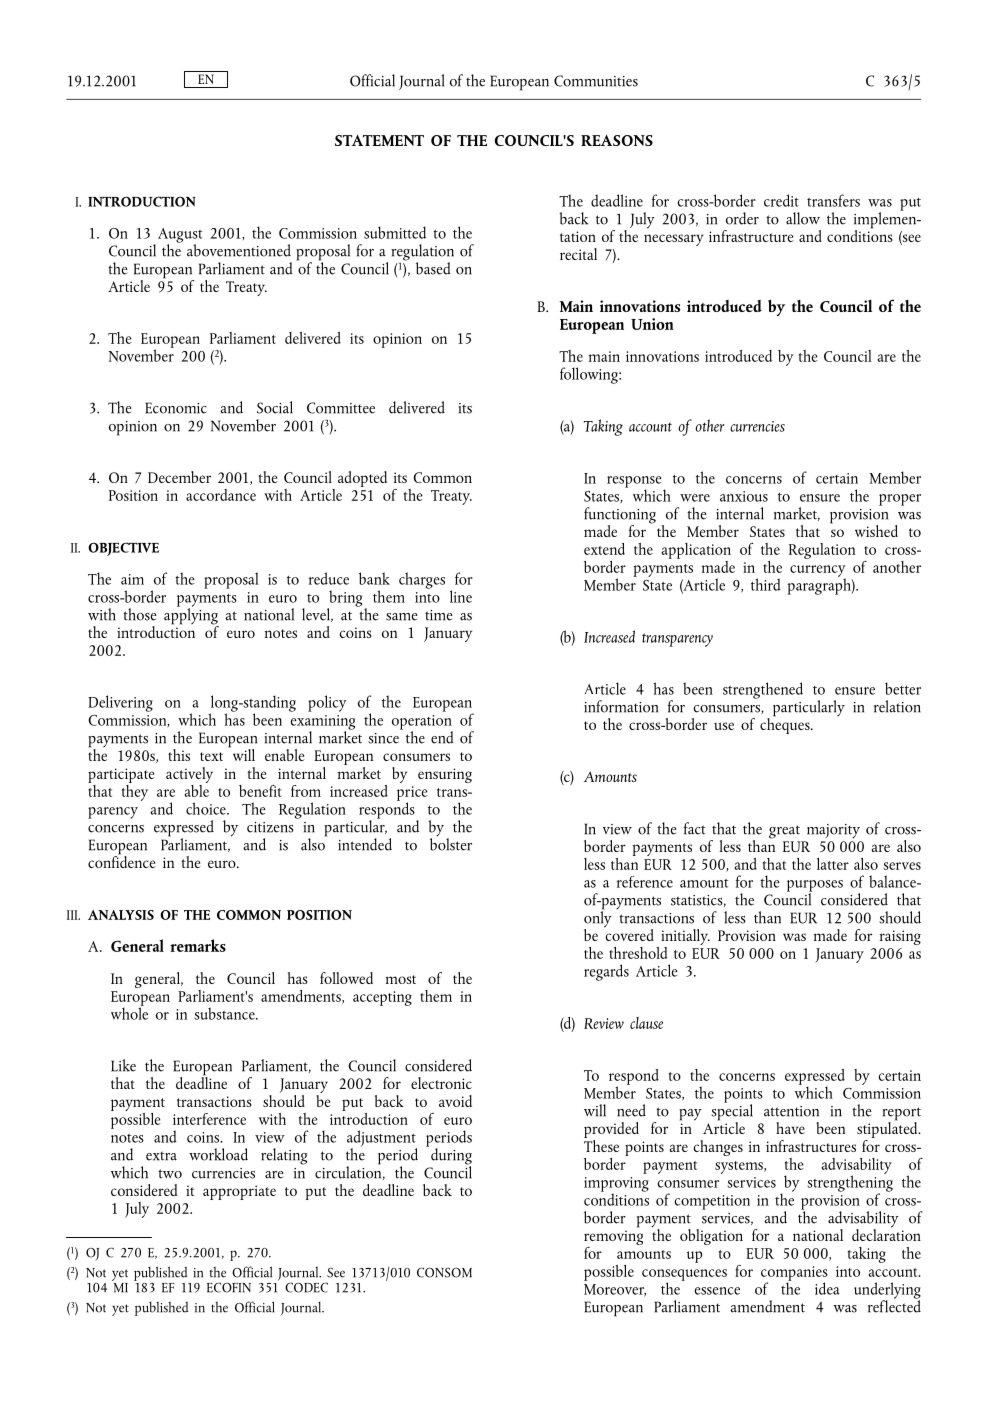  I want to click on Delivering, so click(120, 703).
